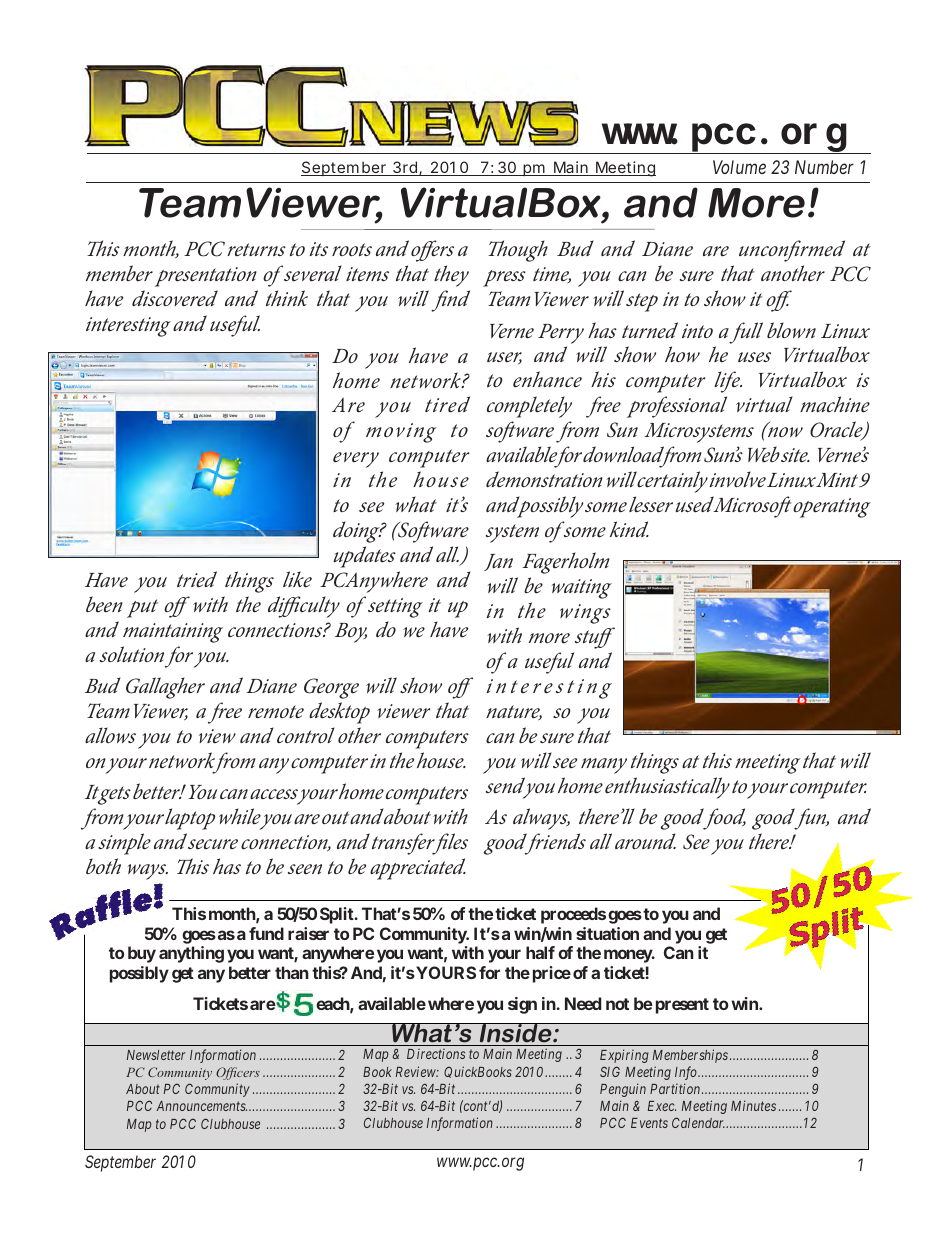  What do you see at coordinates (753, 1105) in the page?
I see `Minutes` at bounding box center [753, 1105].
